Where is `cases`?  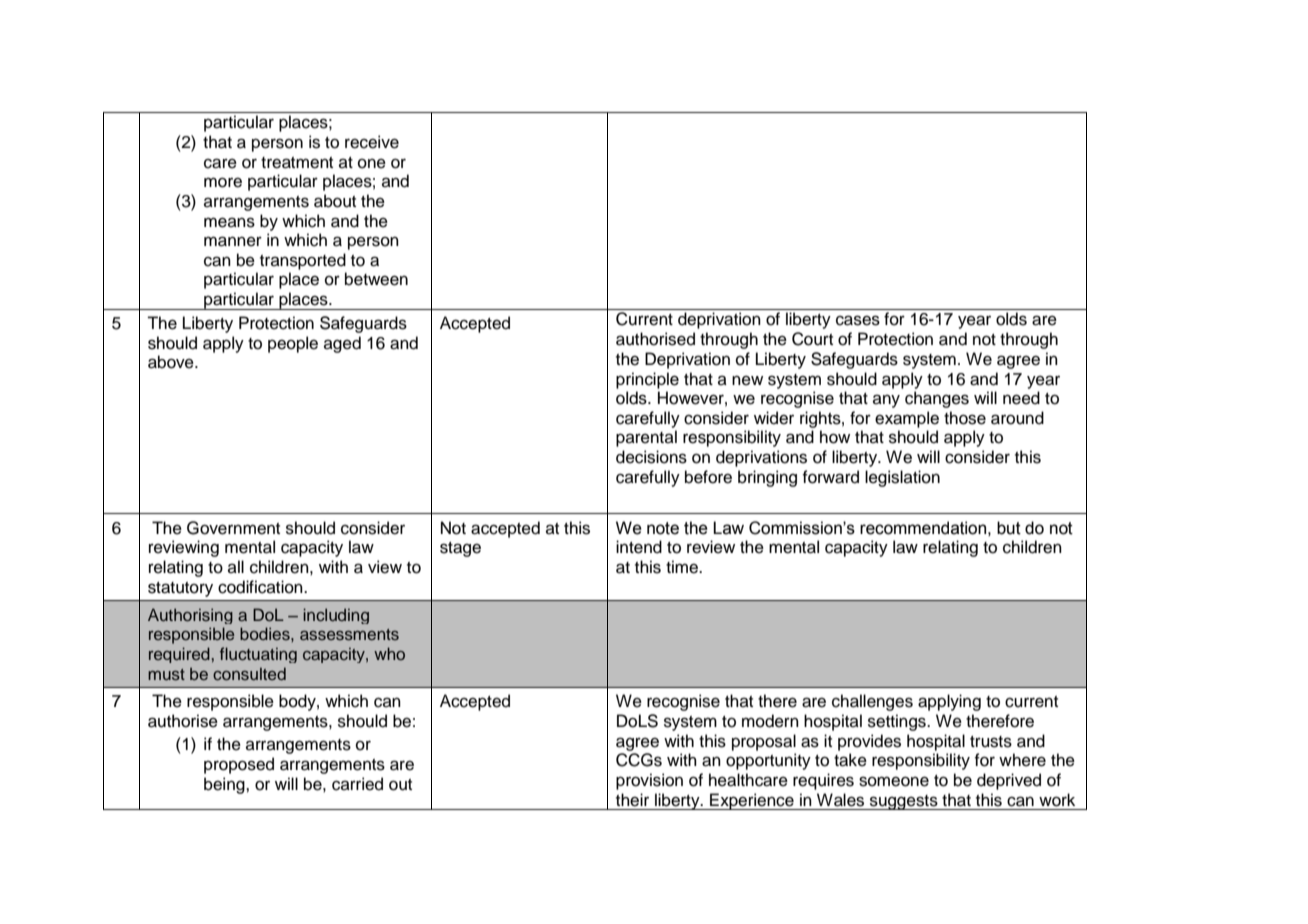 cases is located at coordinates (858, 320).
